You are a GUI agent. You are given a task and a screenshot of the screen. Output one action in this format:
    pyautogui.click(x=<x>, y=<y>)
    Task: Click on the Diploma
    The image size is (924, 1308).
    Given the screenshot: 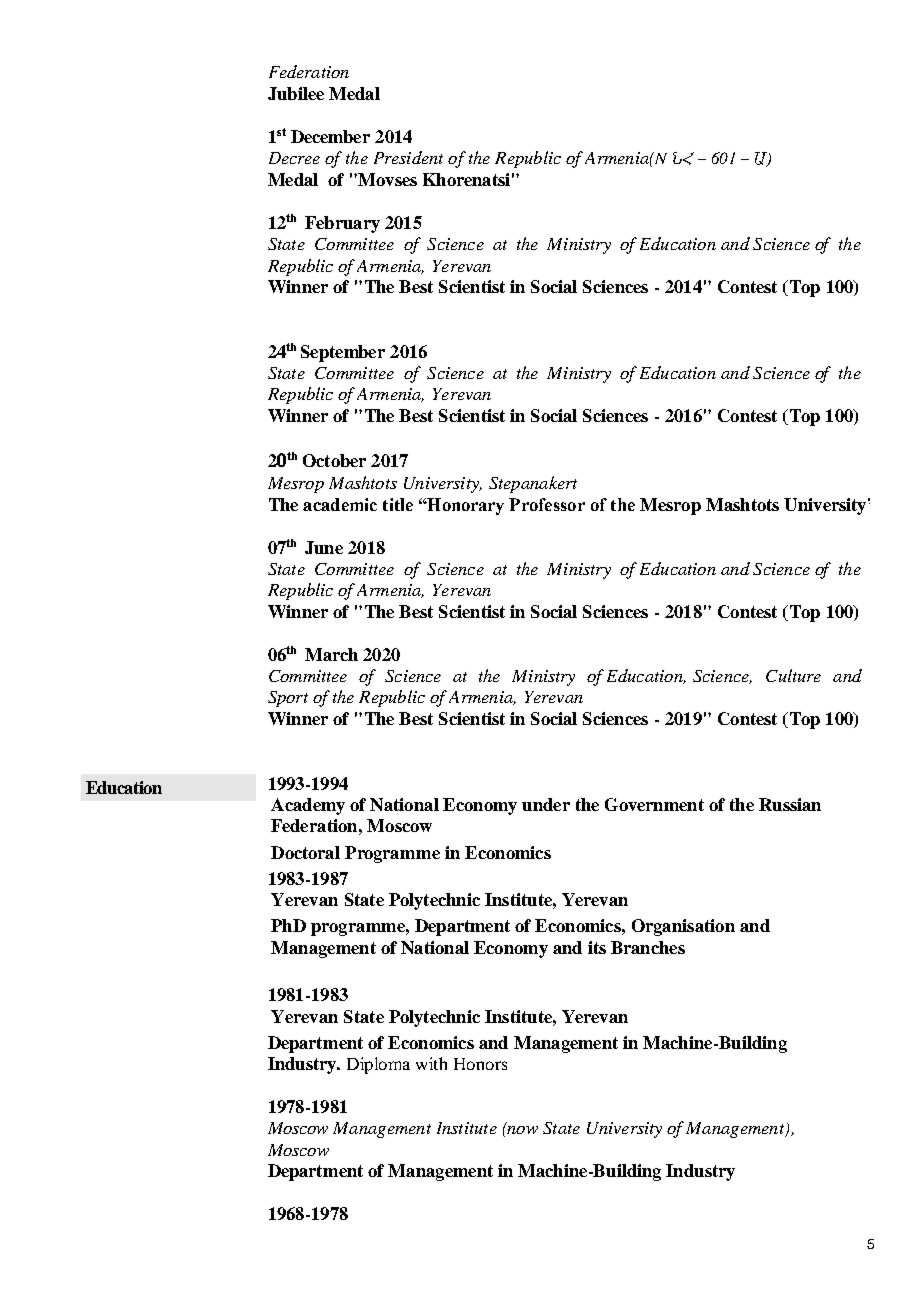 What is the action you would take?
    pyautogui.click(x=378, y=1065)
